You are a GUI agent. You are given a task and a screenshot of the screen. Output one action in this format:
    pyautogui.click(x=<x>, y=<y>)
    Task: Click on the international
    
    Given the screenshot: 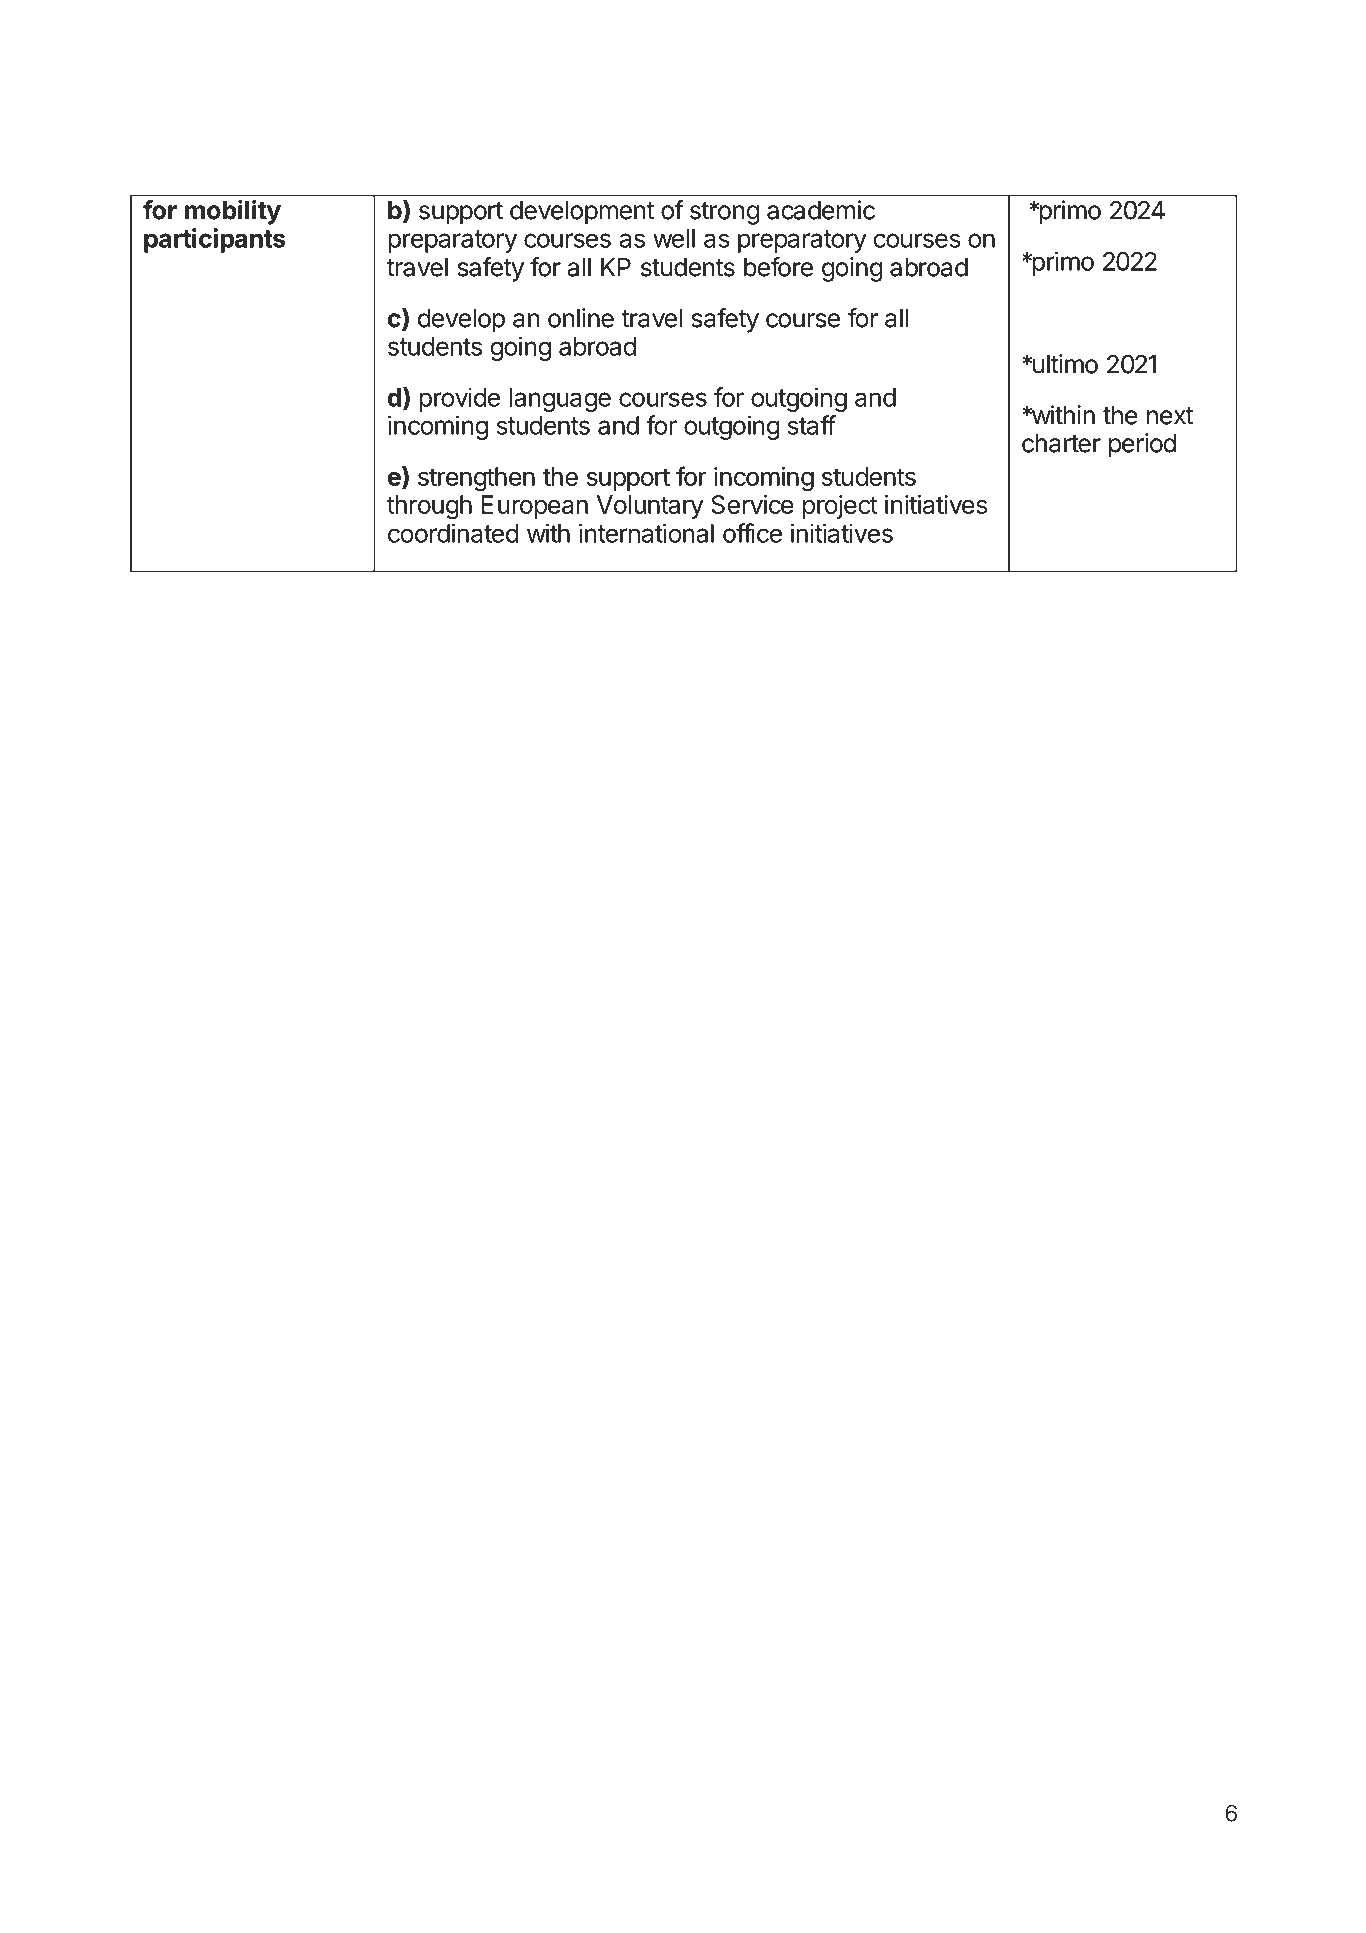 What is the action you would take?
    pyautogui.click(x=646, y=533)
